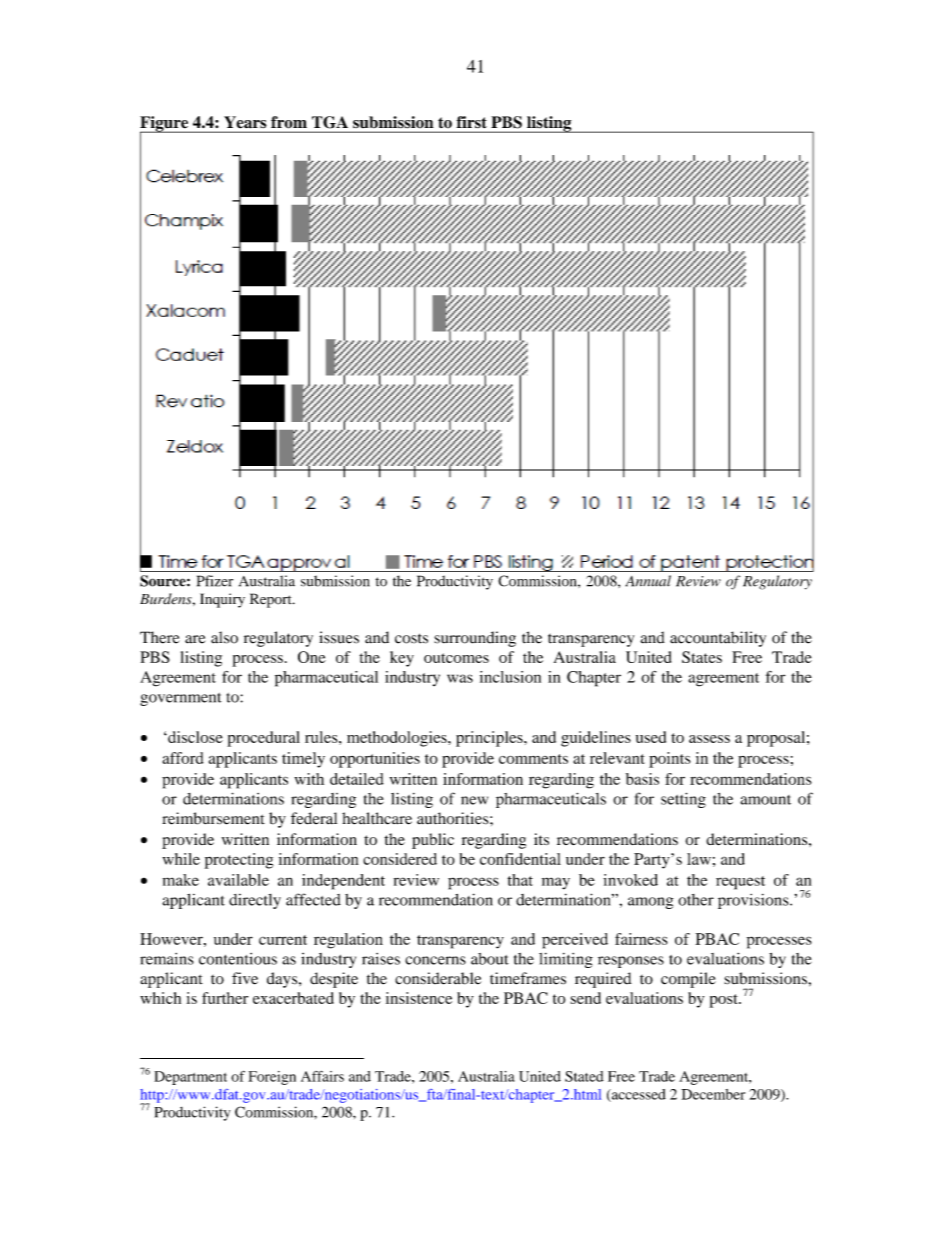 This page has width=952, height=1233. I want to click on Inquiry, so click(222, 600).
